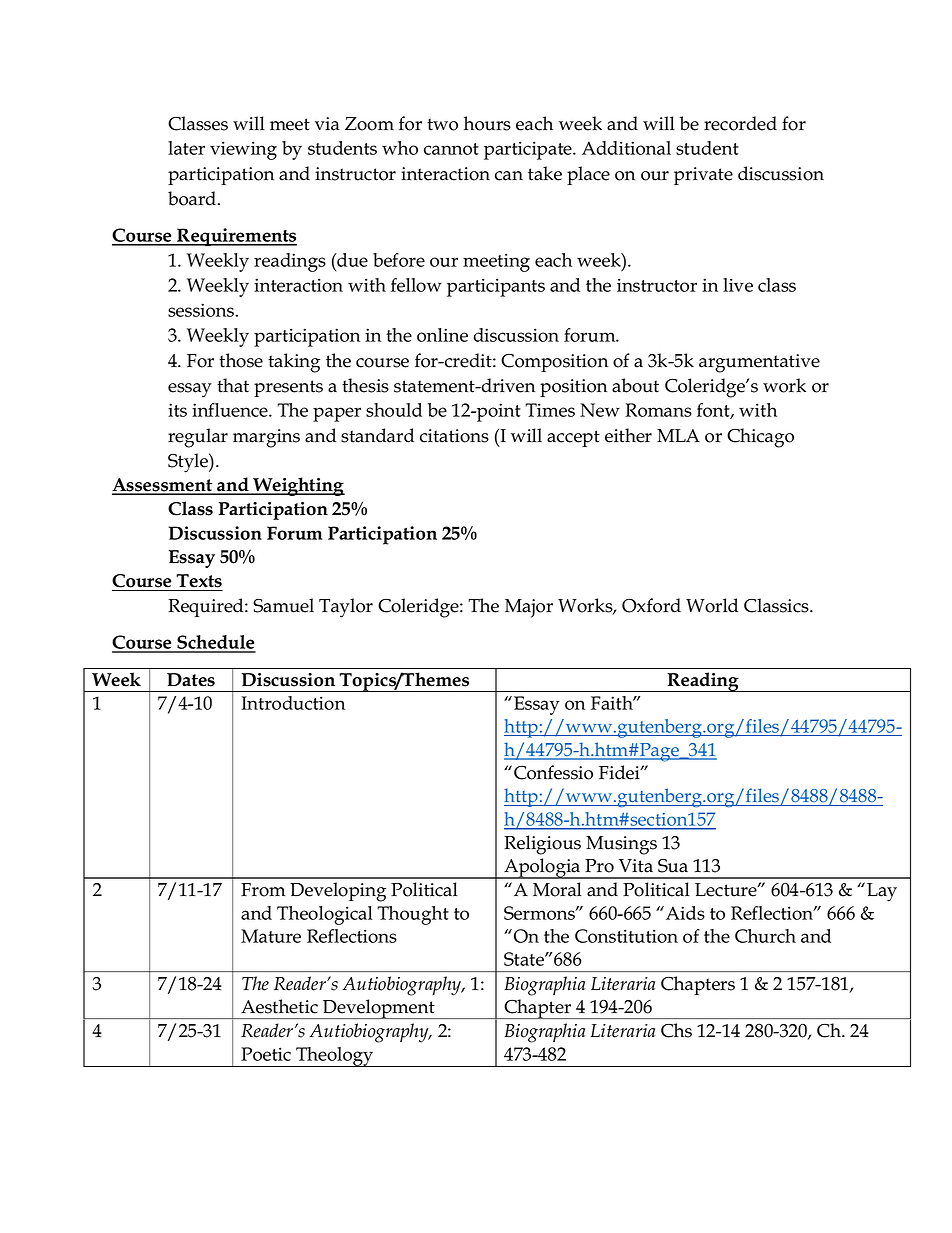  What do you see at coordinates (740, 123) in the document?
I see `recorded` at bounding box center [740, 123].
